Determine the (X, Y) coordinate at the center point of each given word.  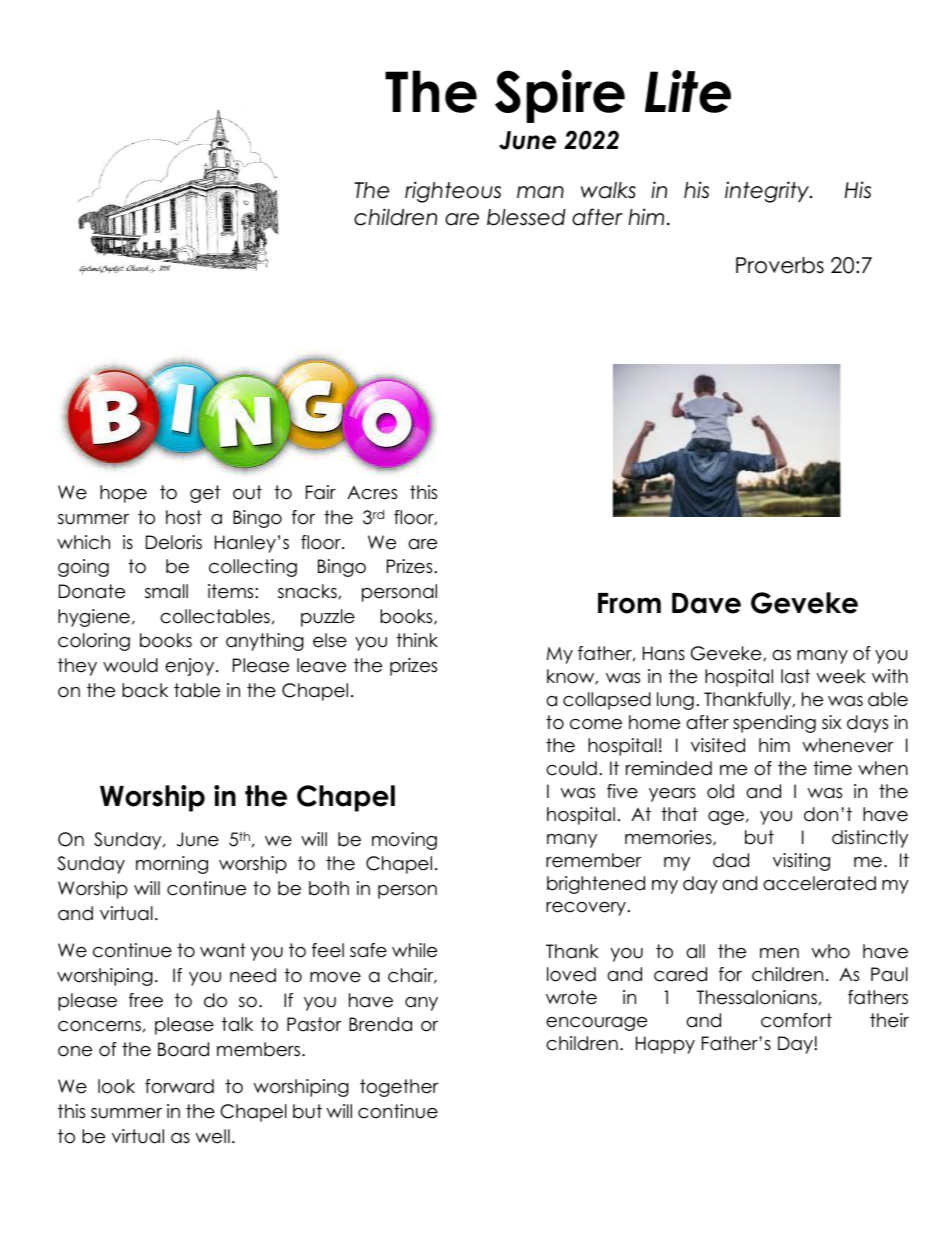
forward (179, 1086)
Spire (560, 96)
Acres (372, 493)
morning (172, 865)
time (833, 768)
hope (123, 494)
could (571, 768)
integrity (768, 192)
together (399, 1088)
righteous (453, 192)
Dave (706, 603)
